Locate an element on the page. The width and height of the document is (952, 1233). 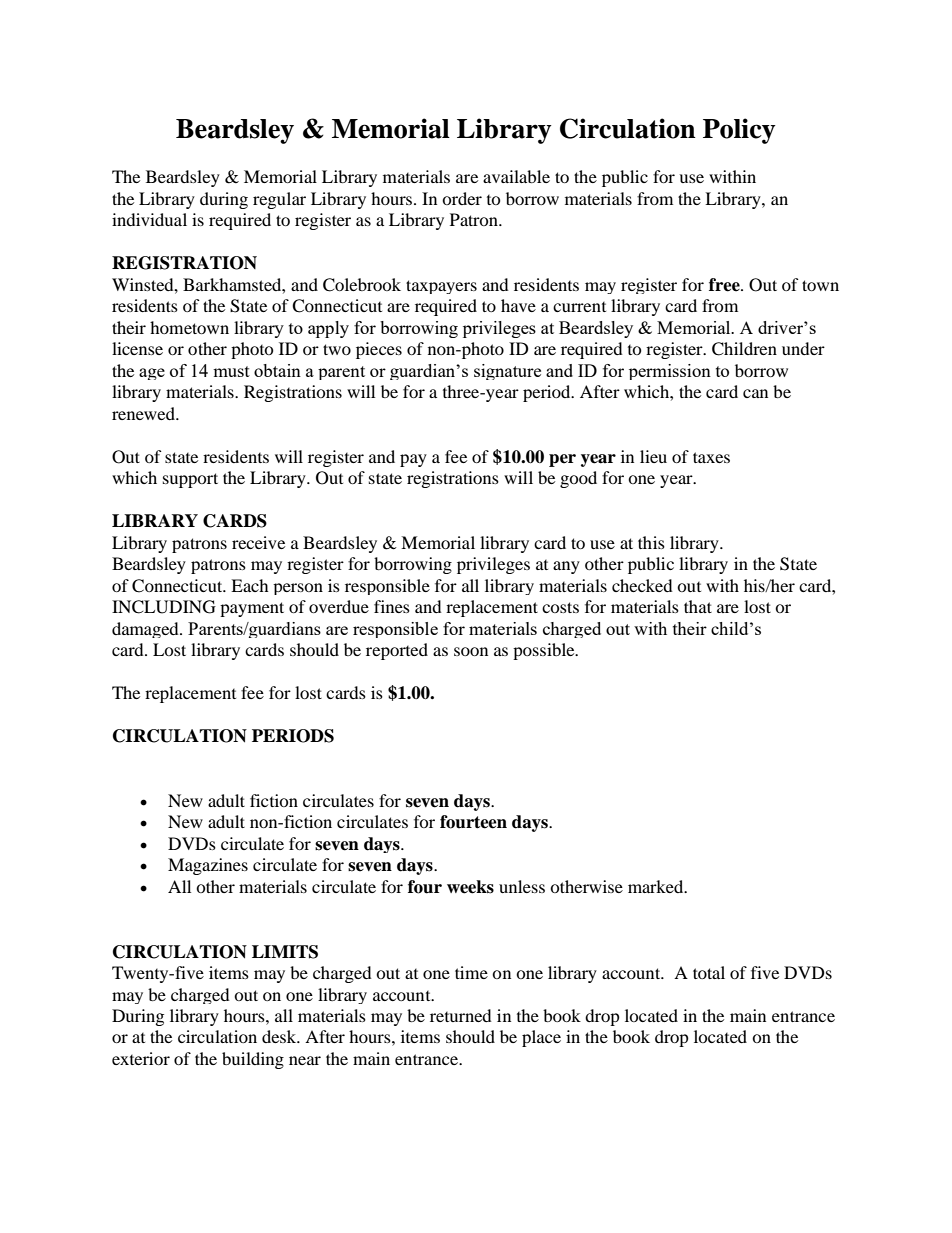
regular is located at coordinates (279, 200).
